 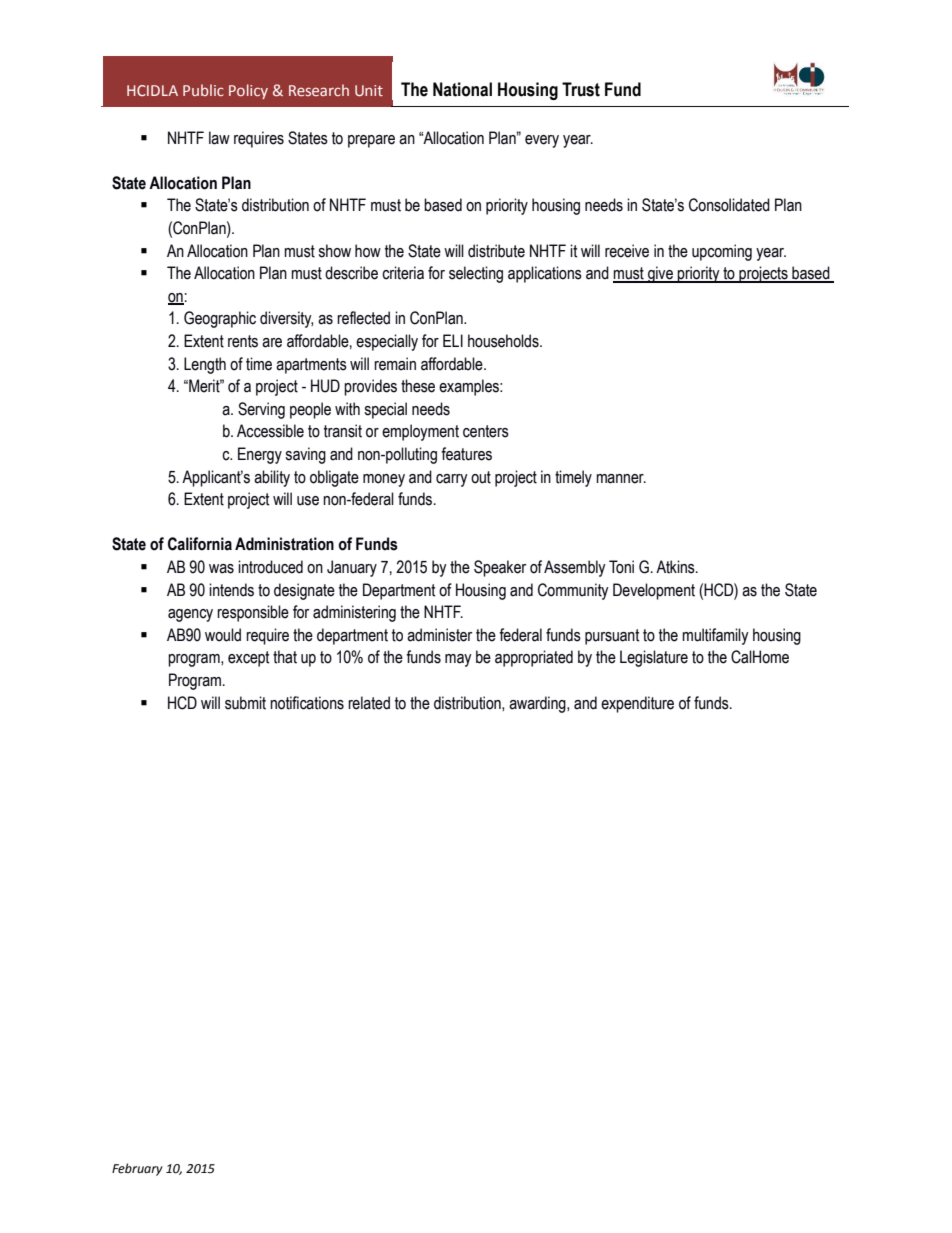 I want to click on expenditure, so click(x=637, y=704).
